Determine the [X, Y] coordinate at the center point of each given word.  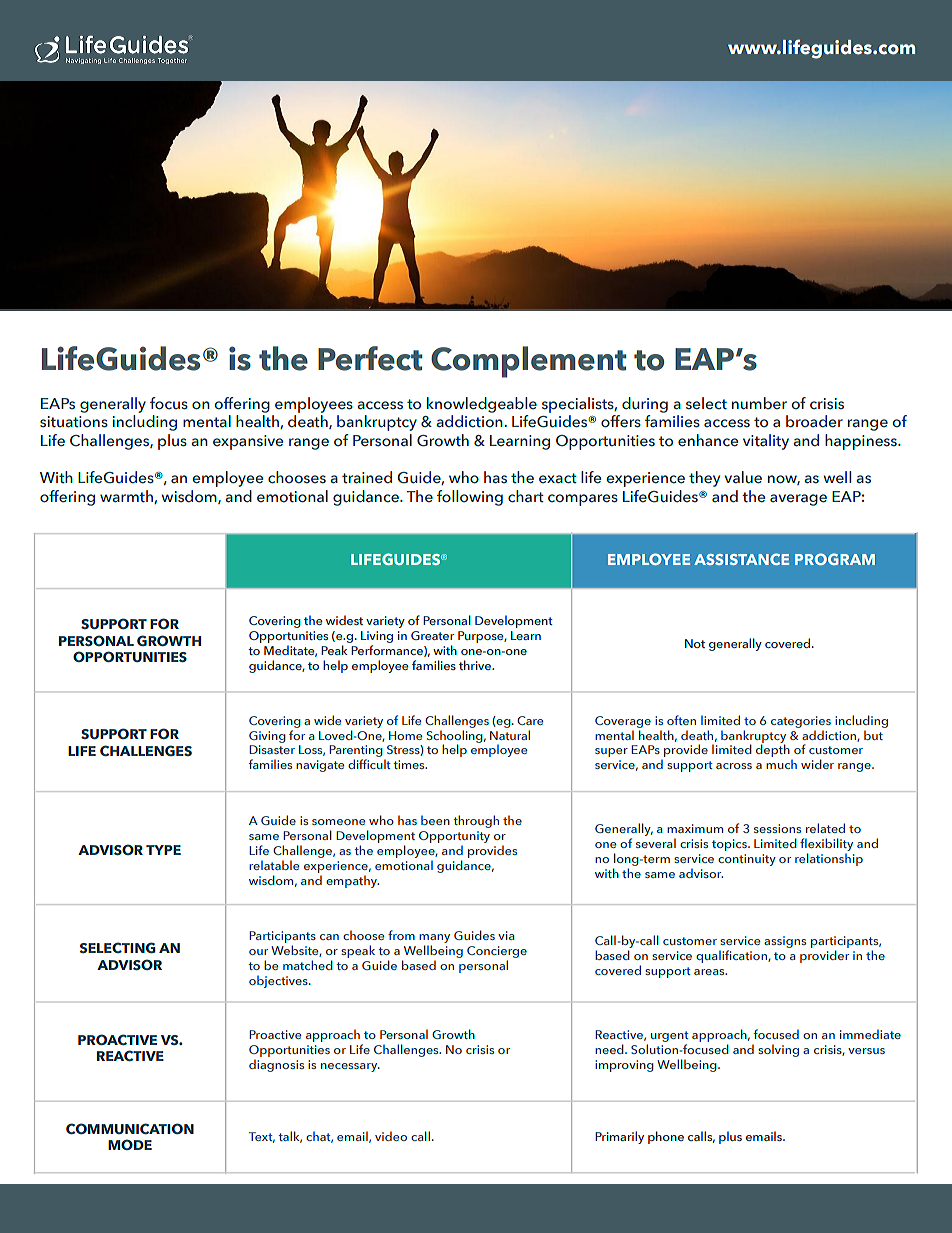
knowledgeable [482, 405]
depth [774, 752]
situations [74, 422]
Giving [267, 737]
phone [666, 1137]
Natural [510, 735]
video [391, 1136]
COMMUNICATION [130, 1128]
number [759, 403]
